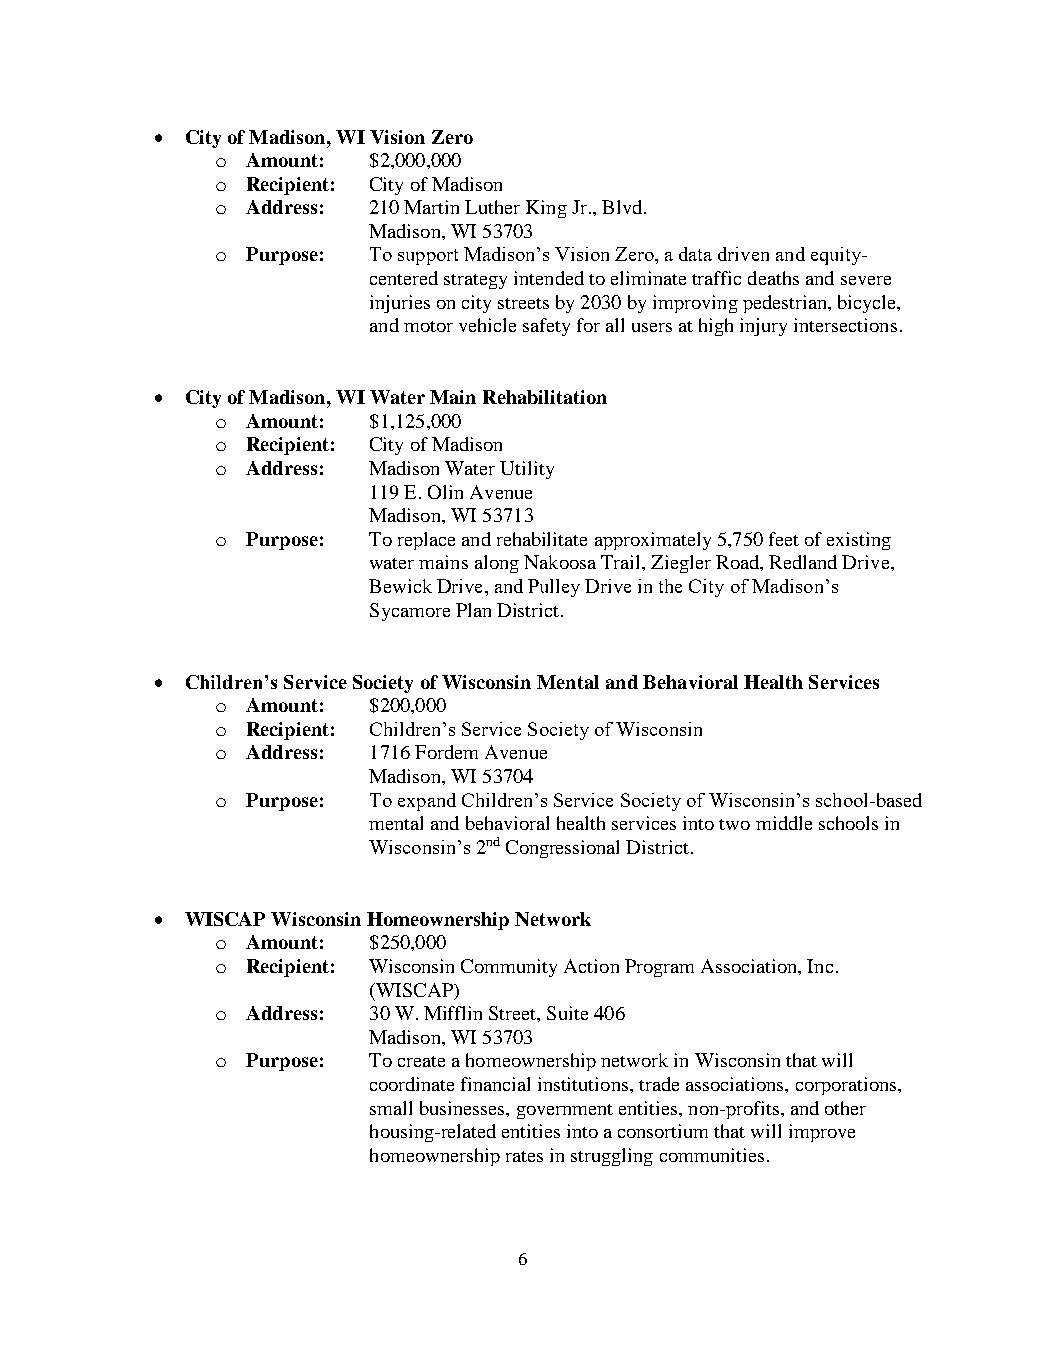 This screenshot has height=1353, width=1046. Describe the element at coordinates (473, 610) in the screenshot. I see `Plan` at that location.
